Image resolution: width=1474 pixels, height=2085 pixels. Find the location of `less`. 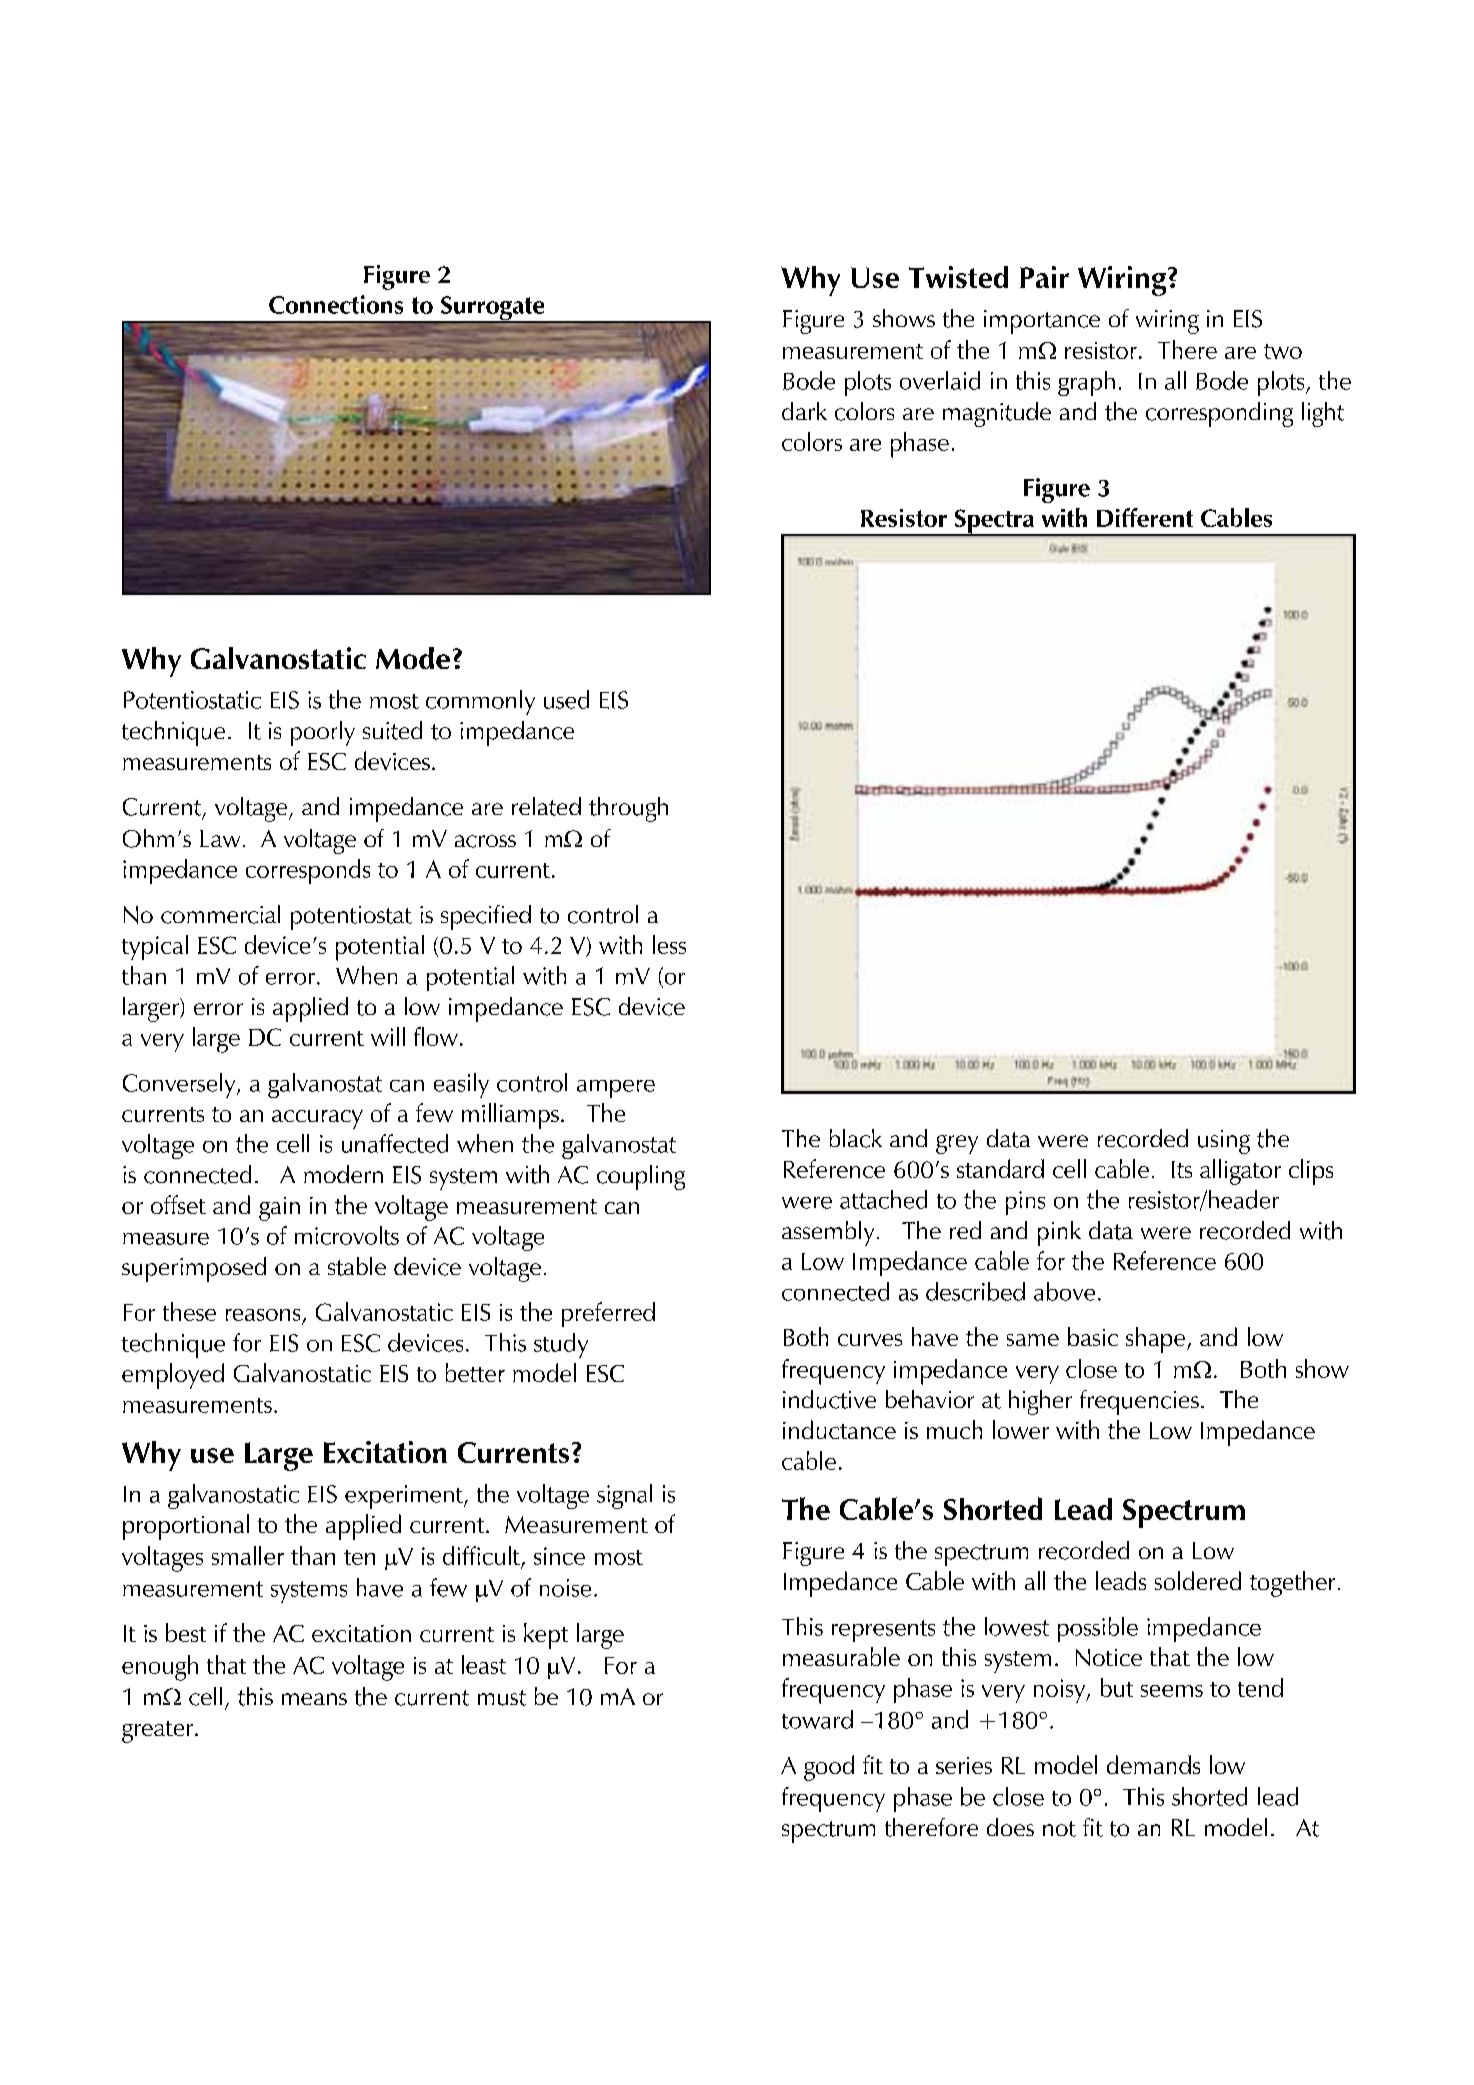

less is located at coordinates (669, 944).
